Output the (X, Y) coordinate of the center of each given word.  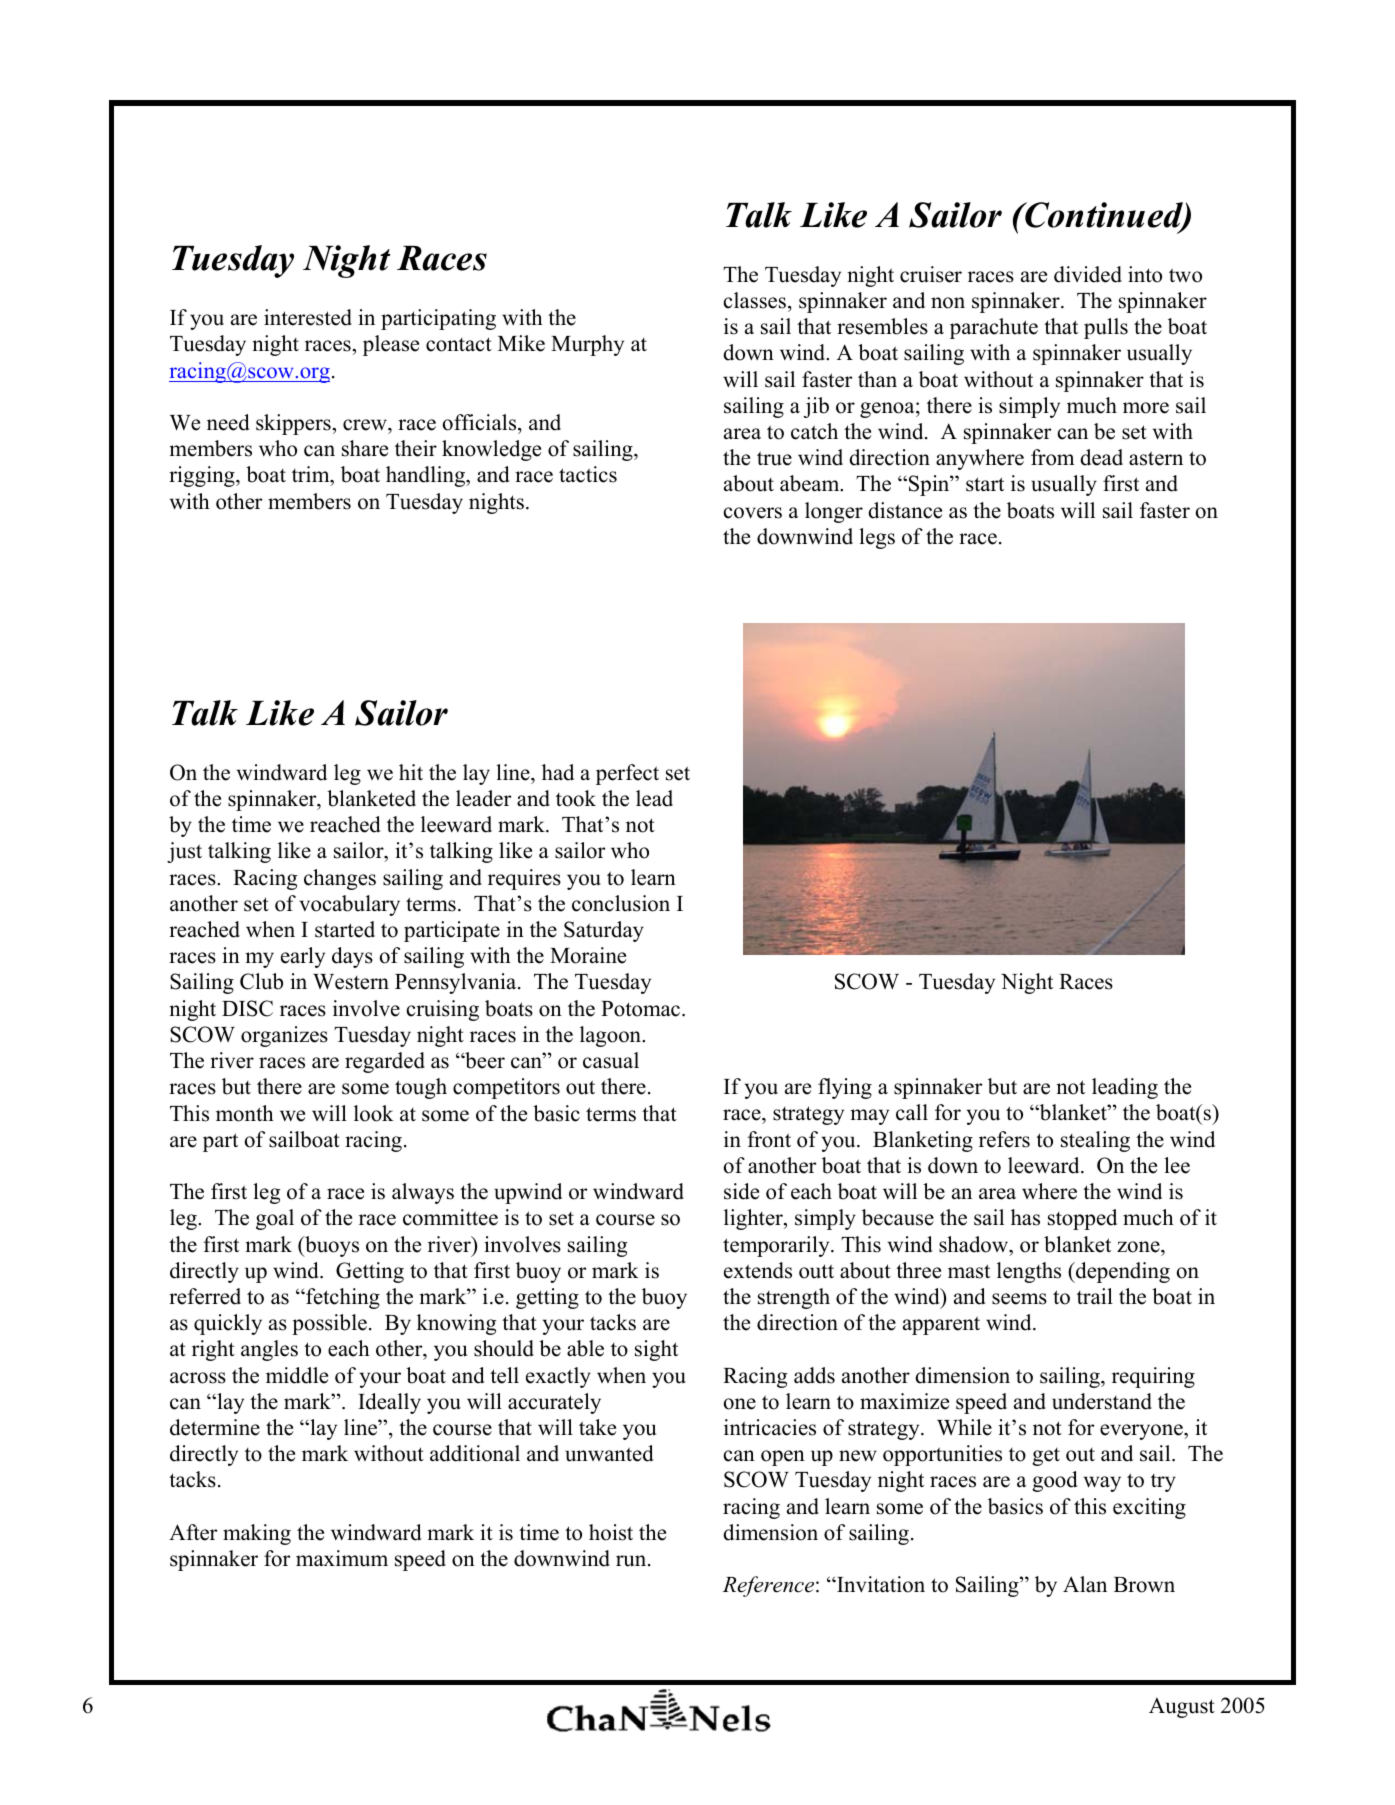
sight (656, 1350)
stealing (1095, 1141)
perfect (627, 774)
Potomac (642, 1009)
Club (261, 981)
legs (877, 538)
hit (411, 772)
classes (755, 300)
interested (308, 317)
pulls (1106, 328)
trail (1095, 1296)
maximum (342, 1558)
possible (329, 1324)
